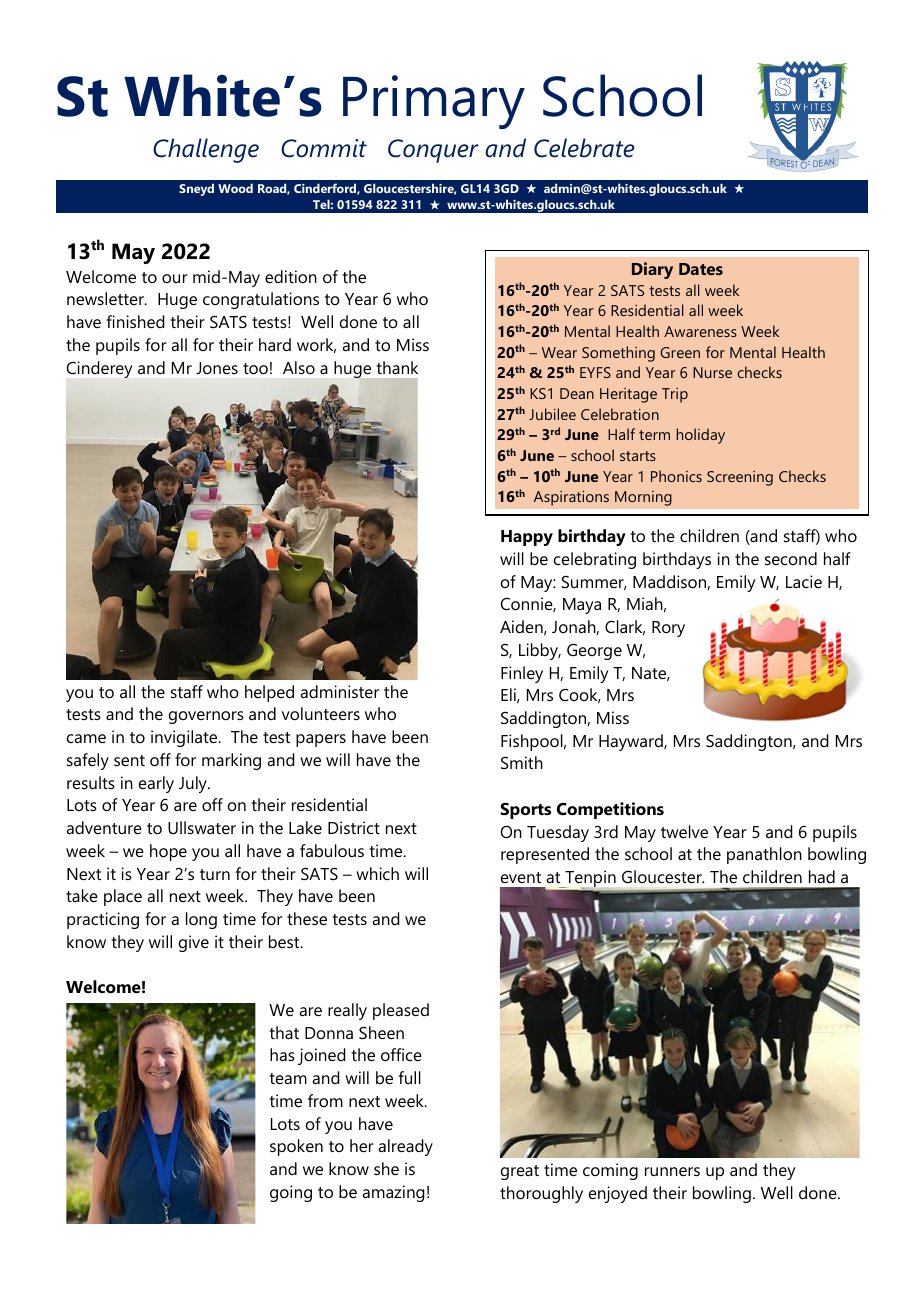  I want to click on Celebrate, so click(584, 148).
